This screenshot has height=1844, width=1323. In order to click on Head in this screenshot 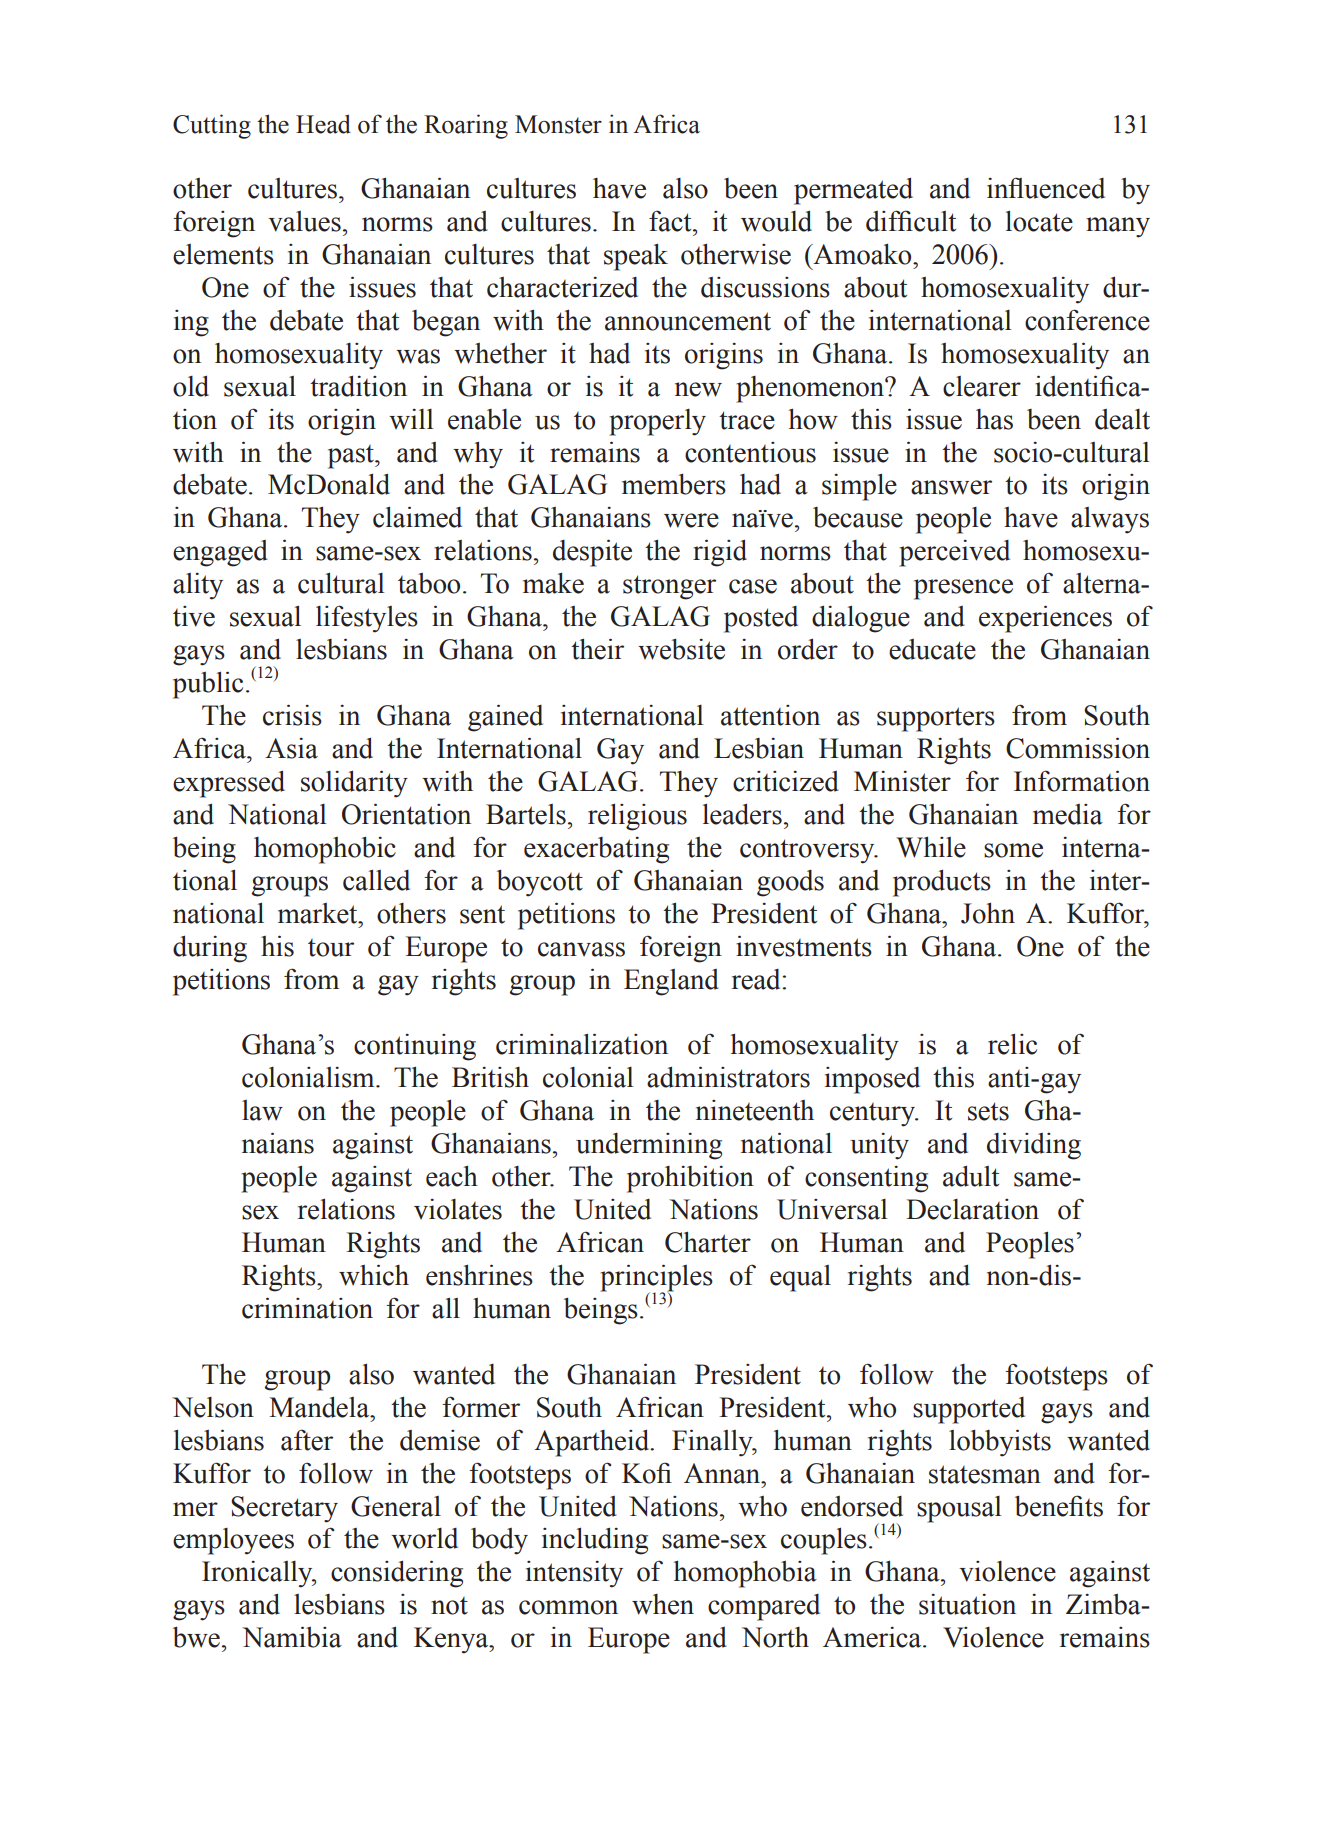, I will do `click(323, 124)`.
